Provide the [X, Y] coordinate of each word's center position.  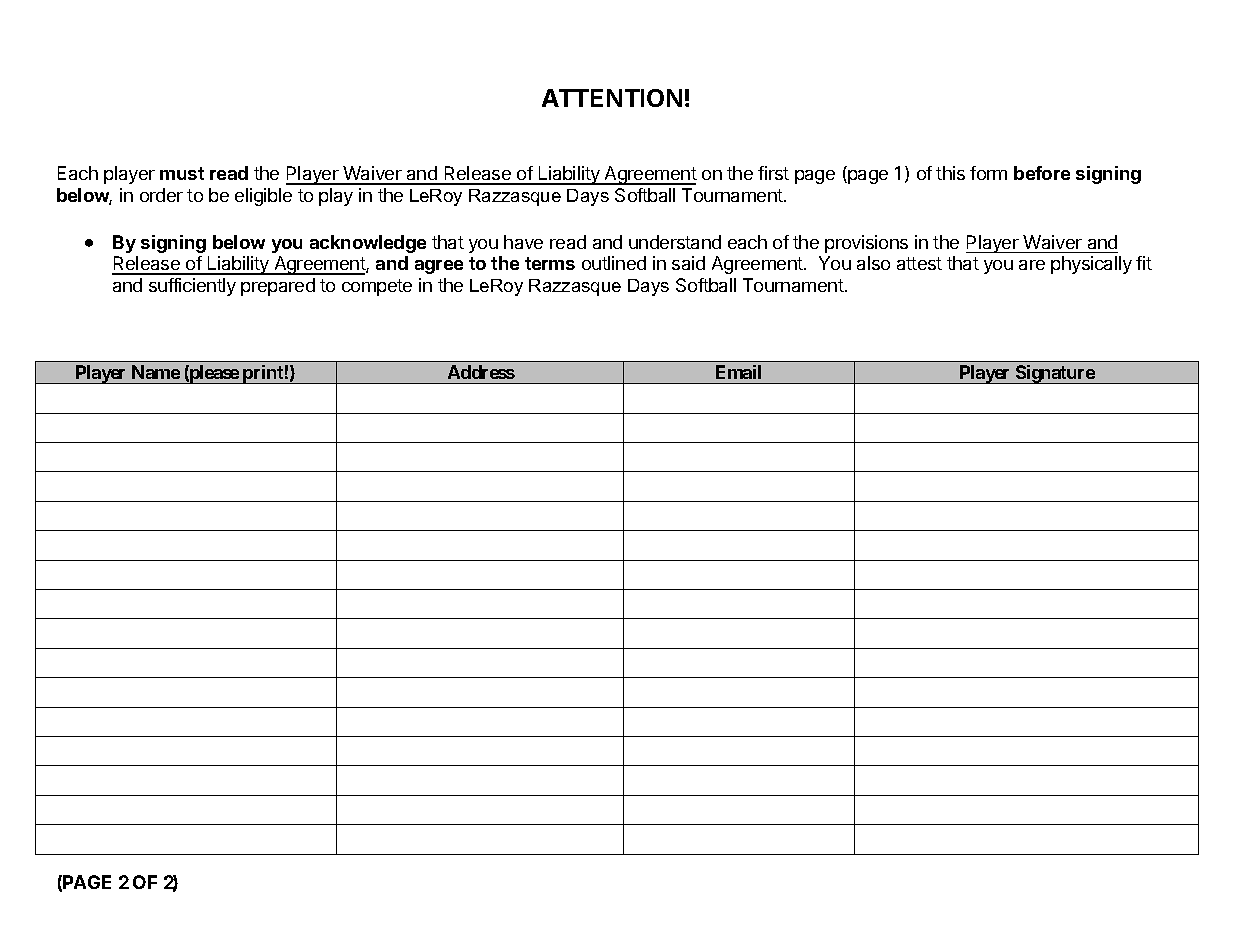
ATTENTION [612, 98]
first [773, 173]
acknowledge [368, 244]
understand [675, 242]
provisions [866, 244]
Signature [1055, 374]
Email [738, 372]
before [1042, 173]
